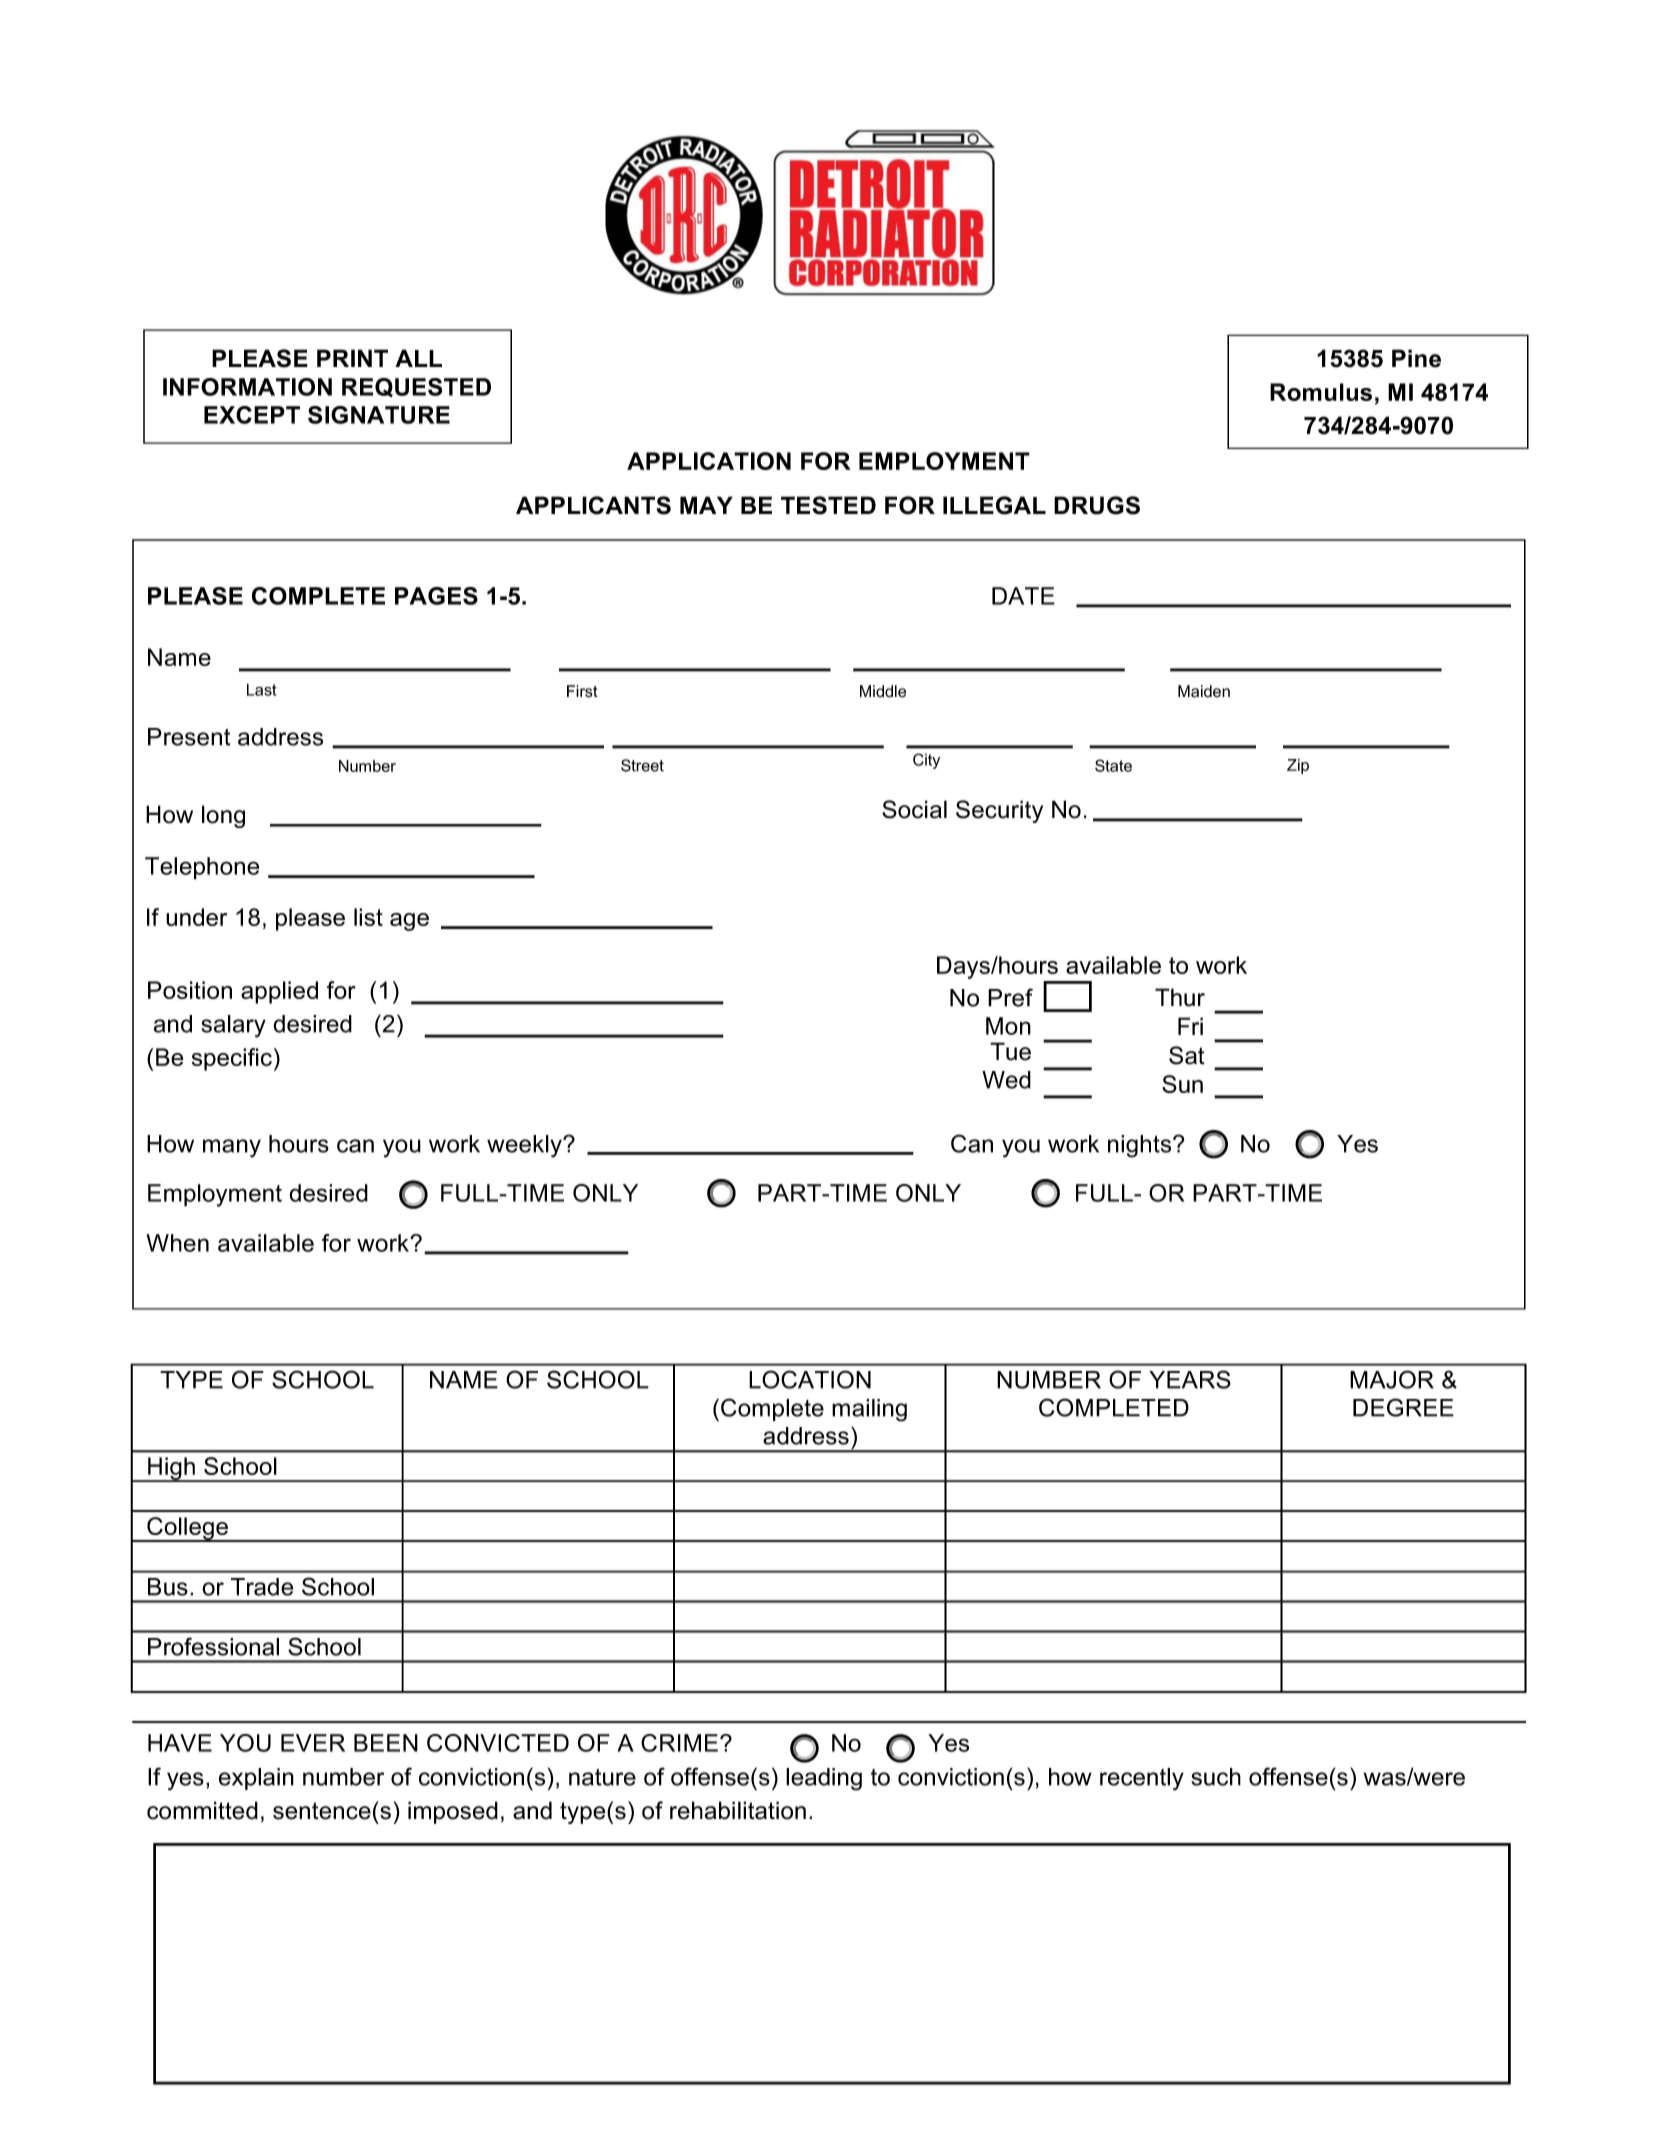  I want to click on YEARS, so click(1190, 1379).
